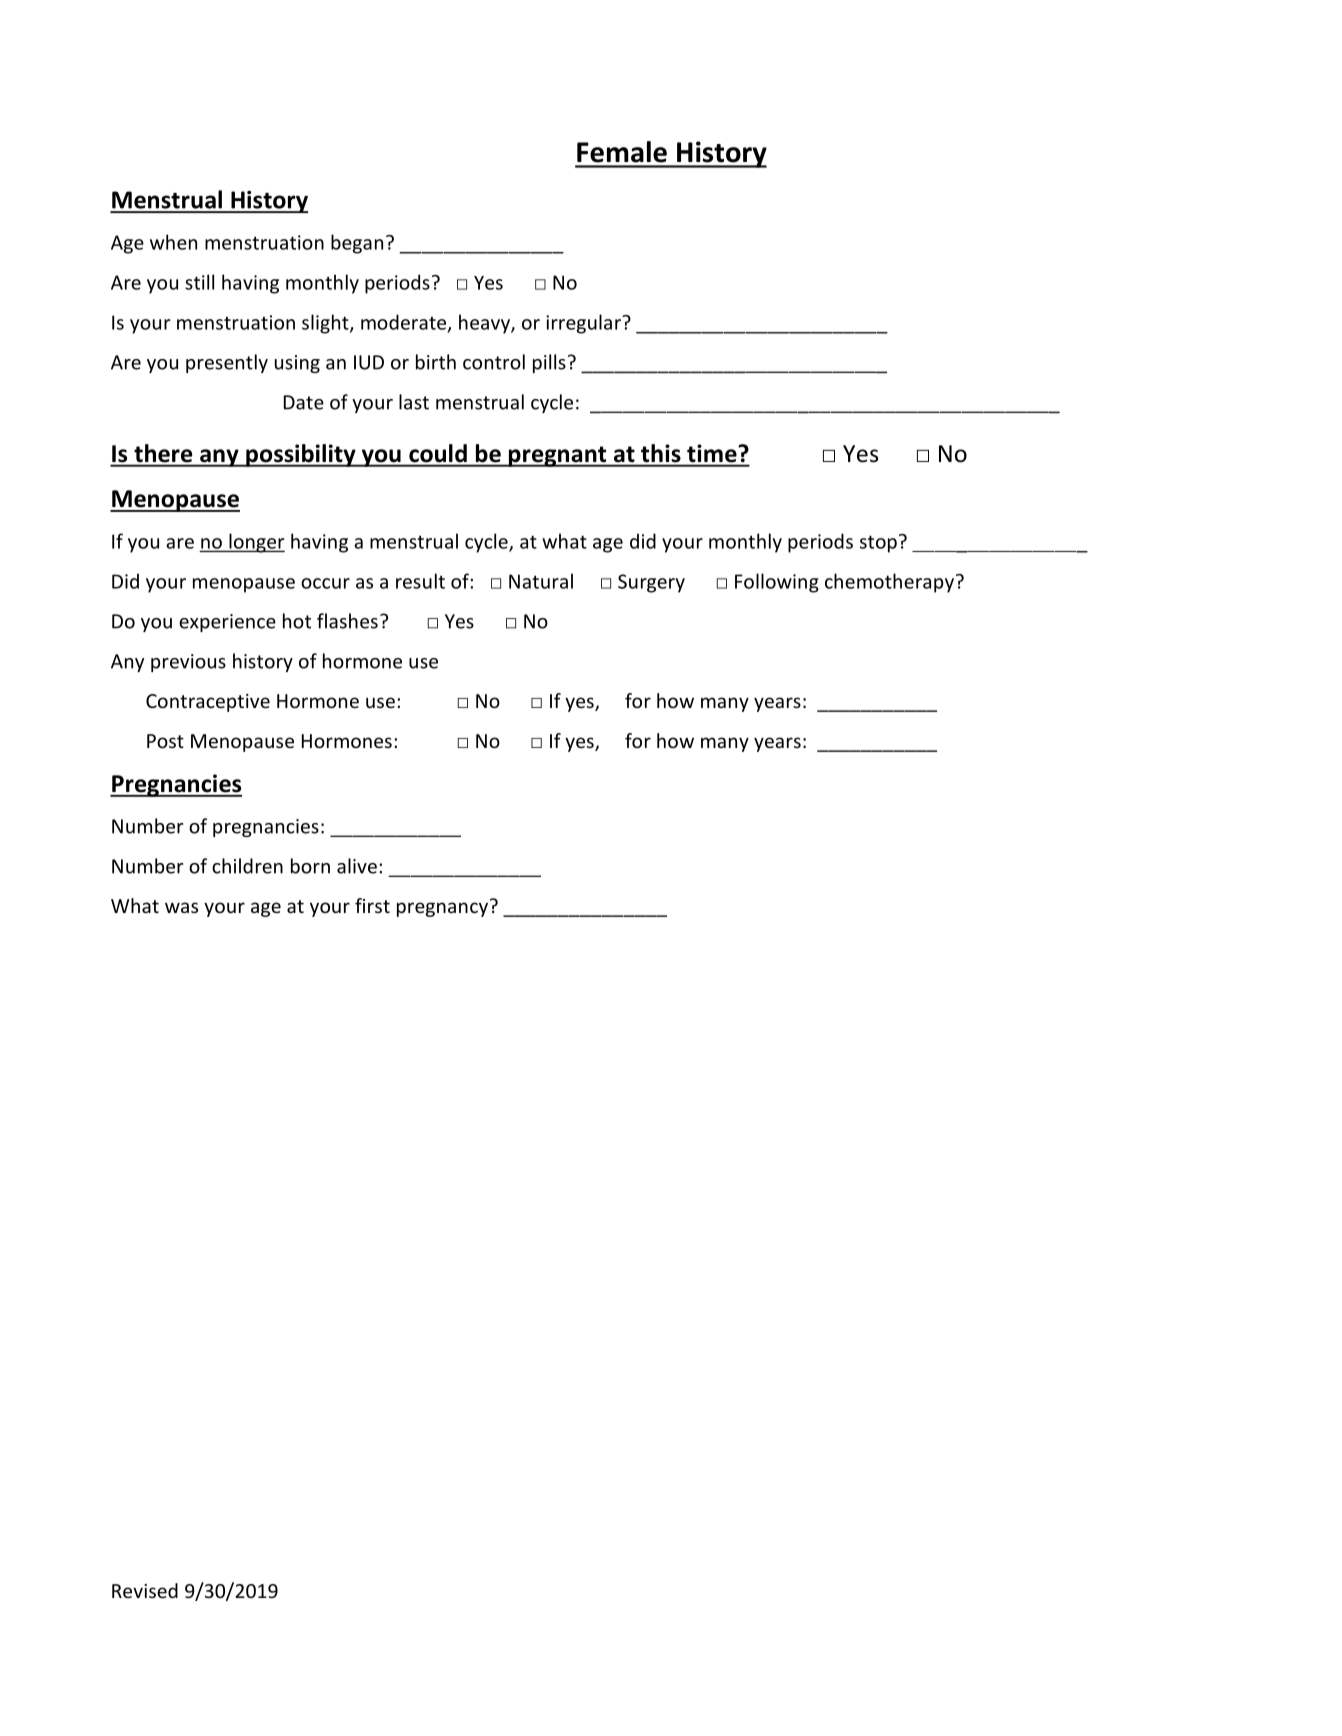  I want to click on Following, so click(777, 583).
